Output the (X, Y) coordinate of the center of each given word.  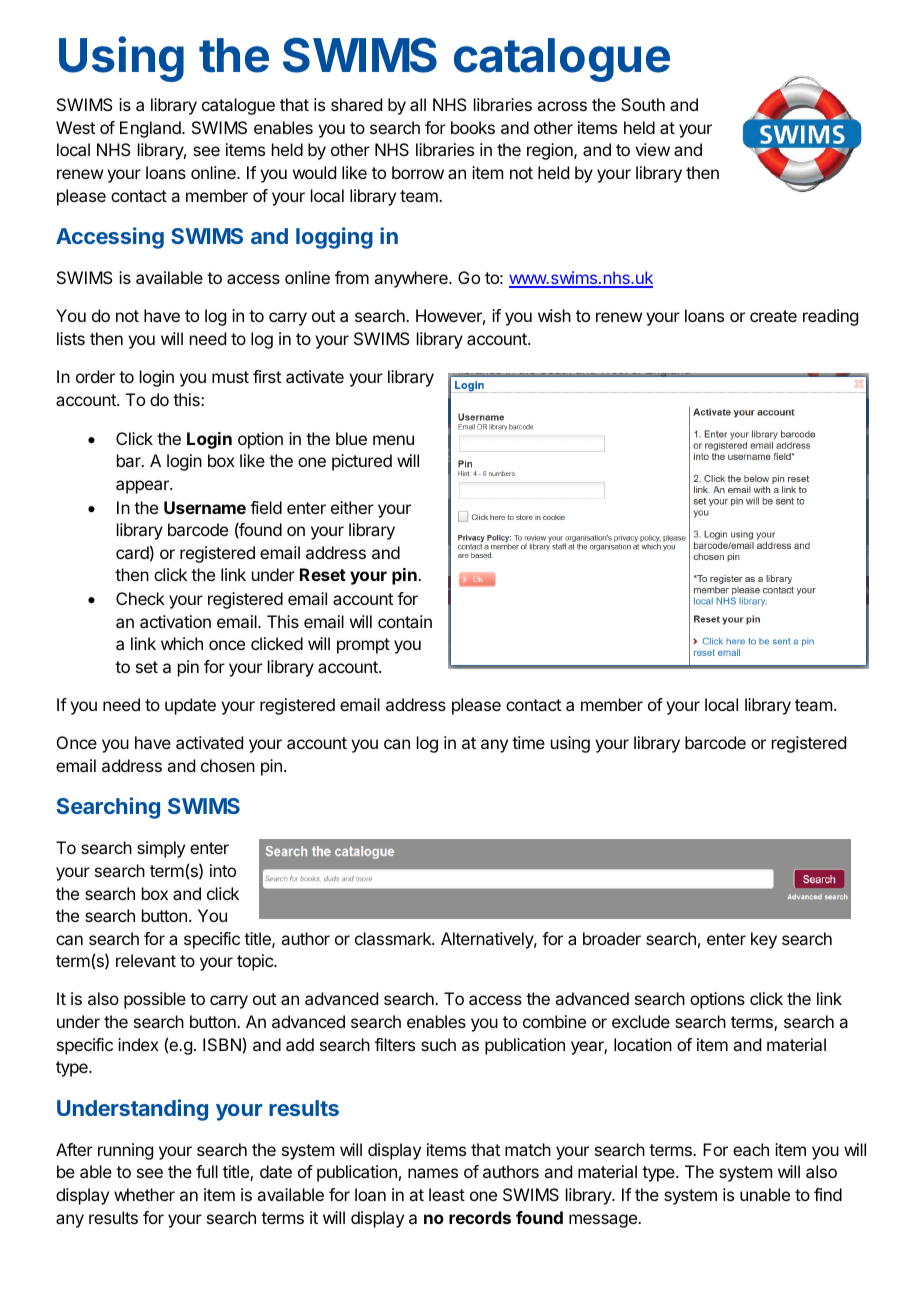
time (528, 742)
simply (161, 849)
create (773, 316)
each (751, 1149)
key (764, 940)
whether (144, 1194)
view (652, 149)
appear (143, 487)
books (473, 127)
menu (393, 440)
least (447, 1194)
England (151, 129)
